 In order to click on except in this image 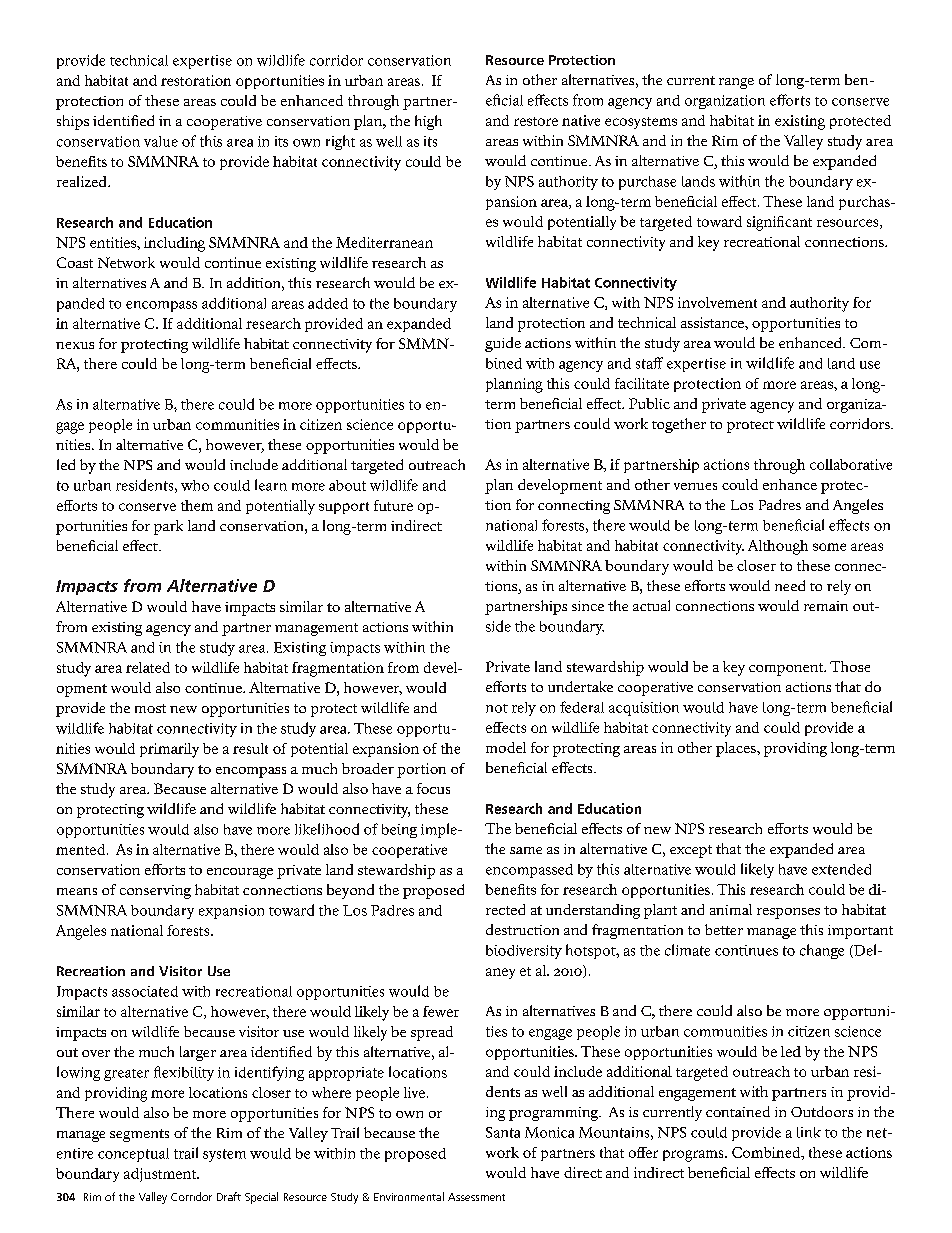, I will do `click(691, 851)`.
